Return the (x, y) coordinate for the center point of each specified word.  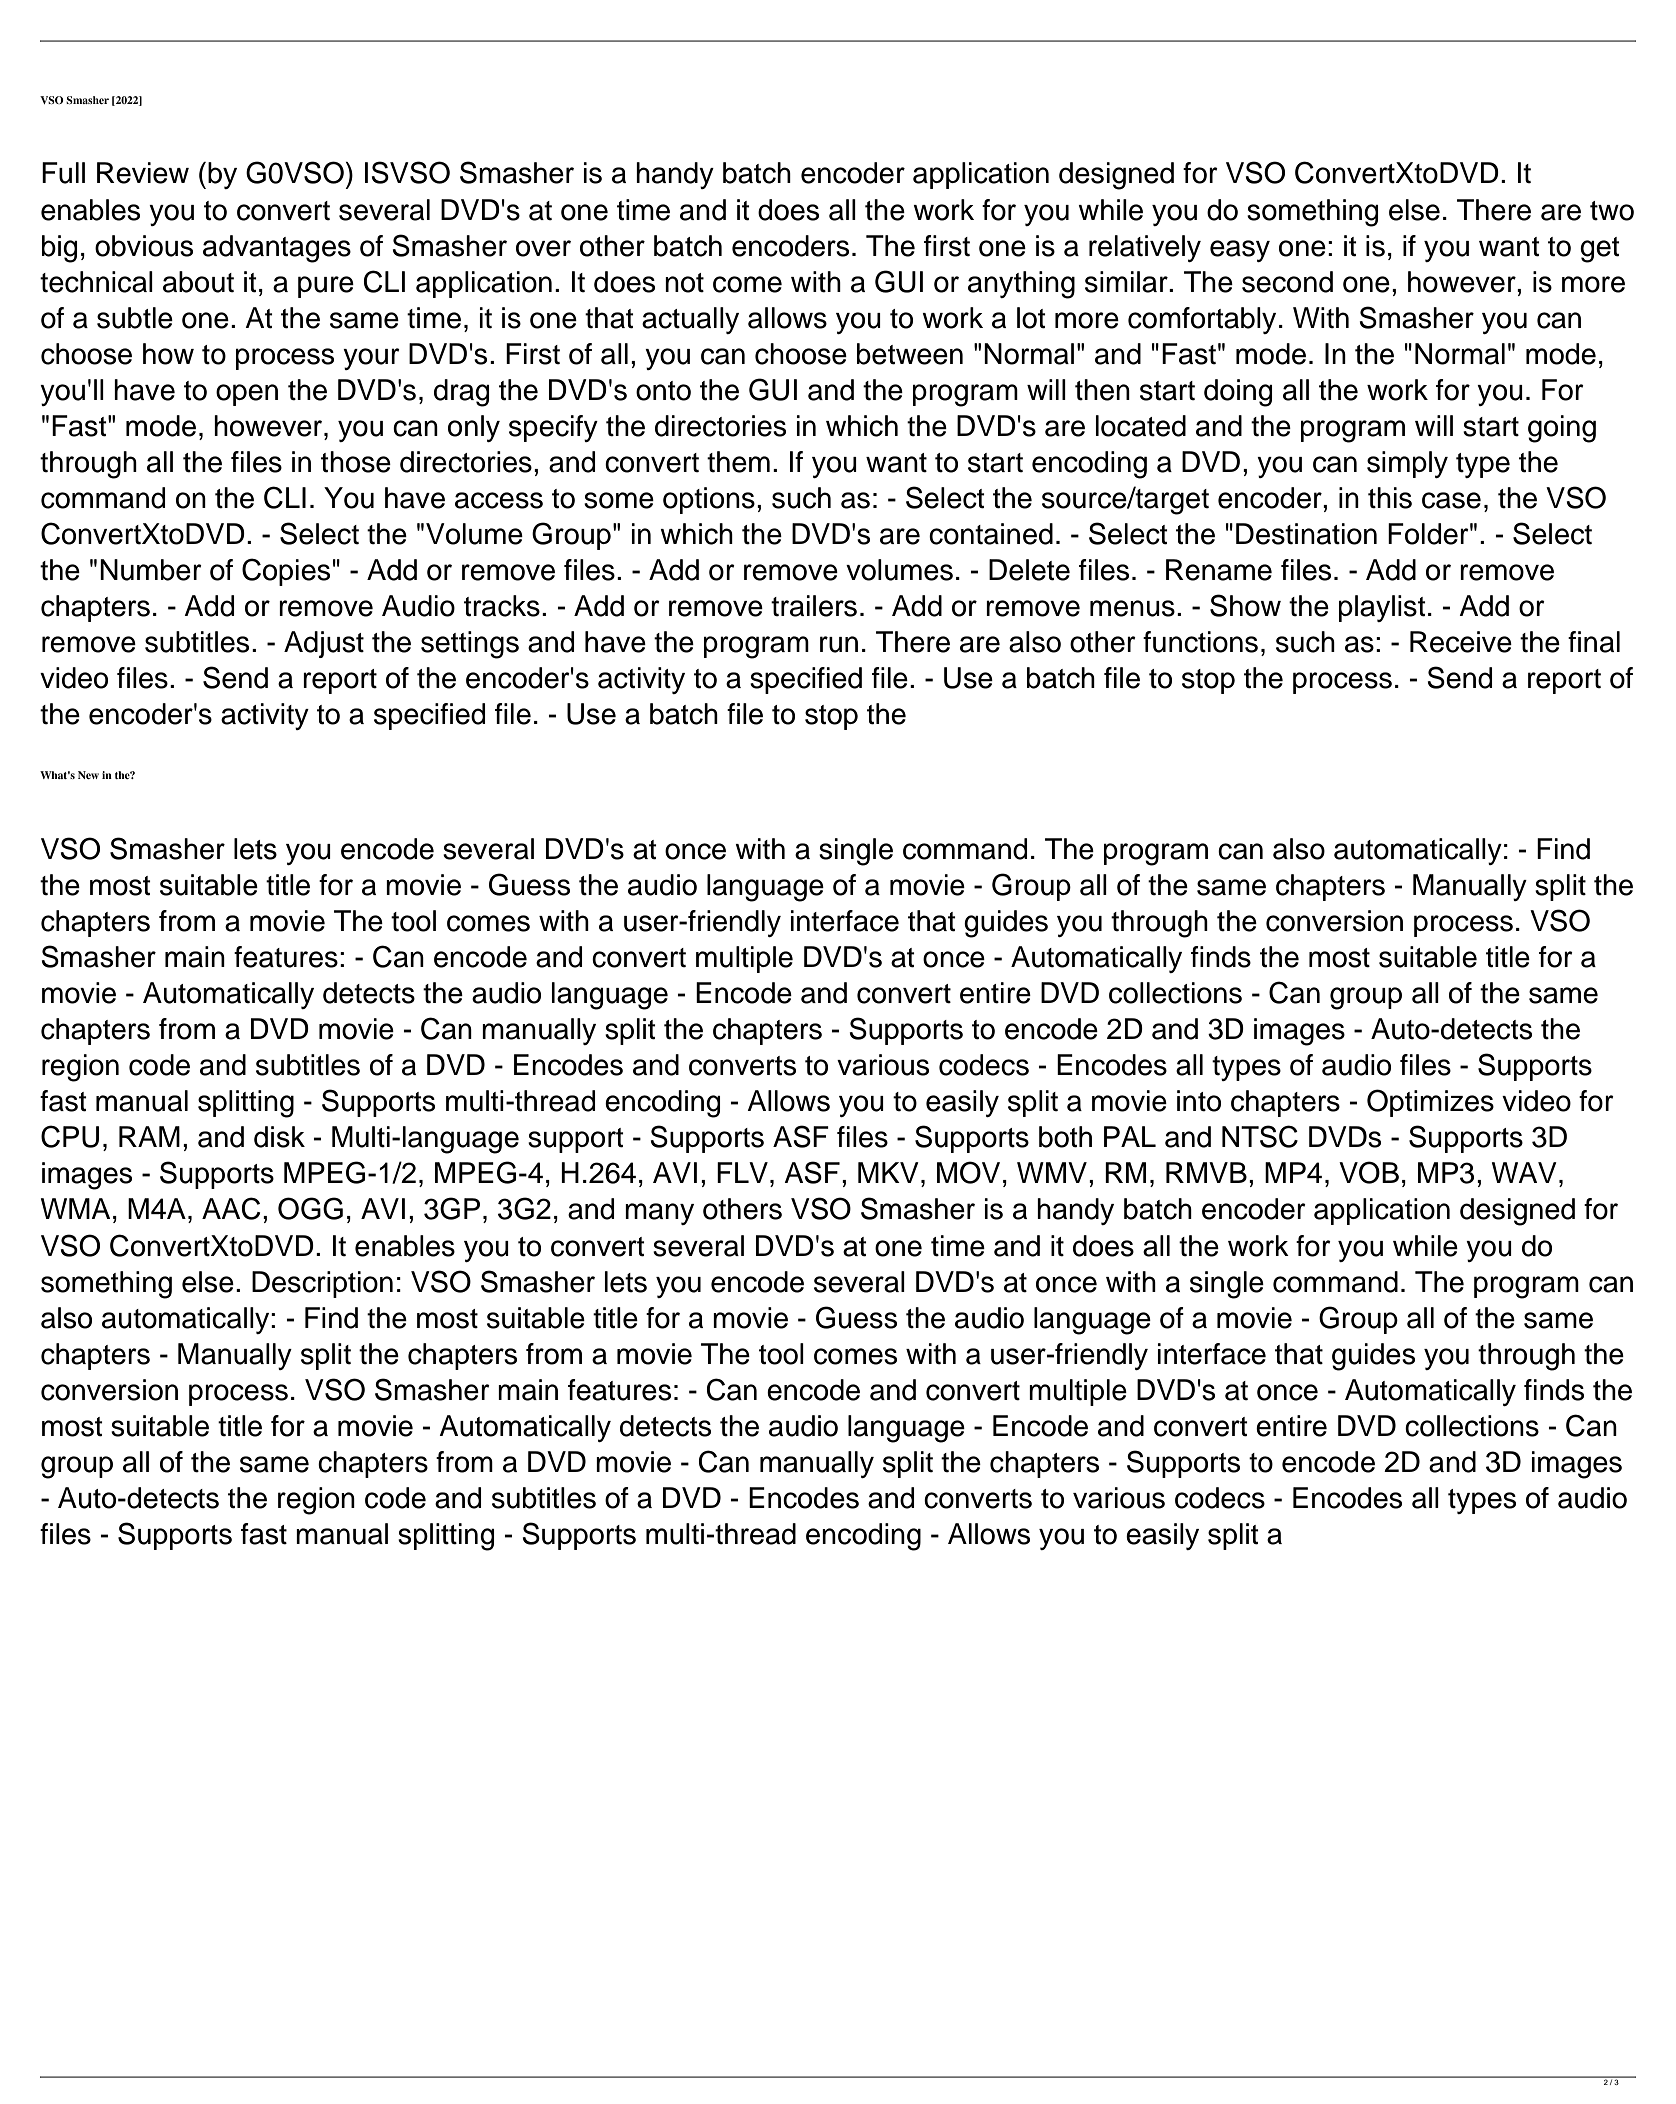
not (684, 283)
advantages (277, 249)
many (659, 1214)
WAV (1524, 1172)
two (1612, 211)
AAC (231, 1208)
